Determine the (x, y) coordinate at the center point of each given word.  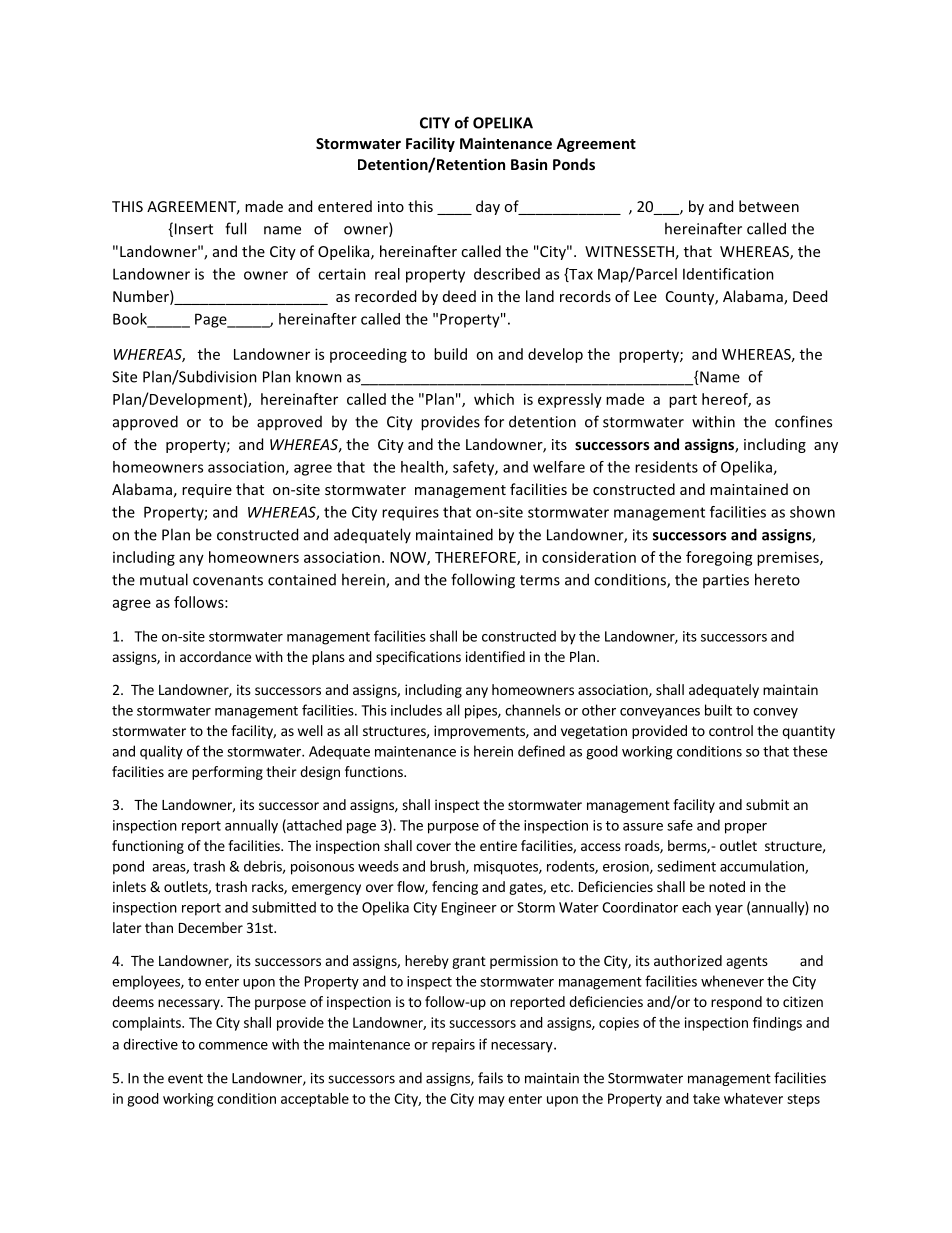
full (235, 228)
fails (490, 1078)
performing (227, 773)
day (488, 207)
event (185, 1079)
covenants (228, 580)
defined (541, 751)
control (731, 730)
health (423, 468)
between (769, 206)
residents (666, 467)
